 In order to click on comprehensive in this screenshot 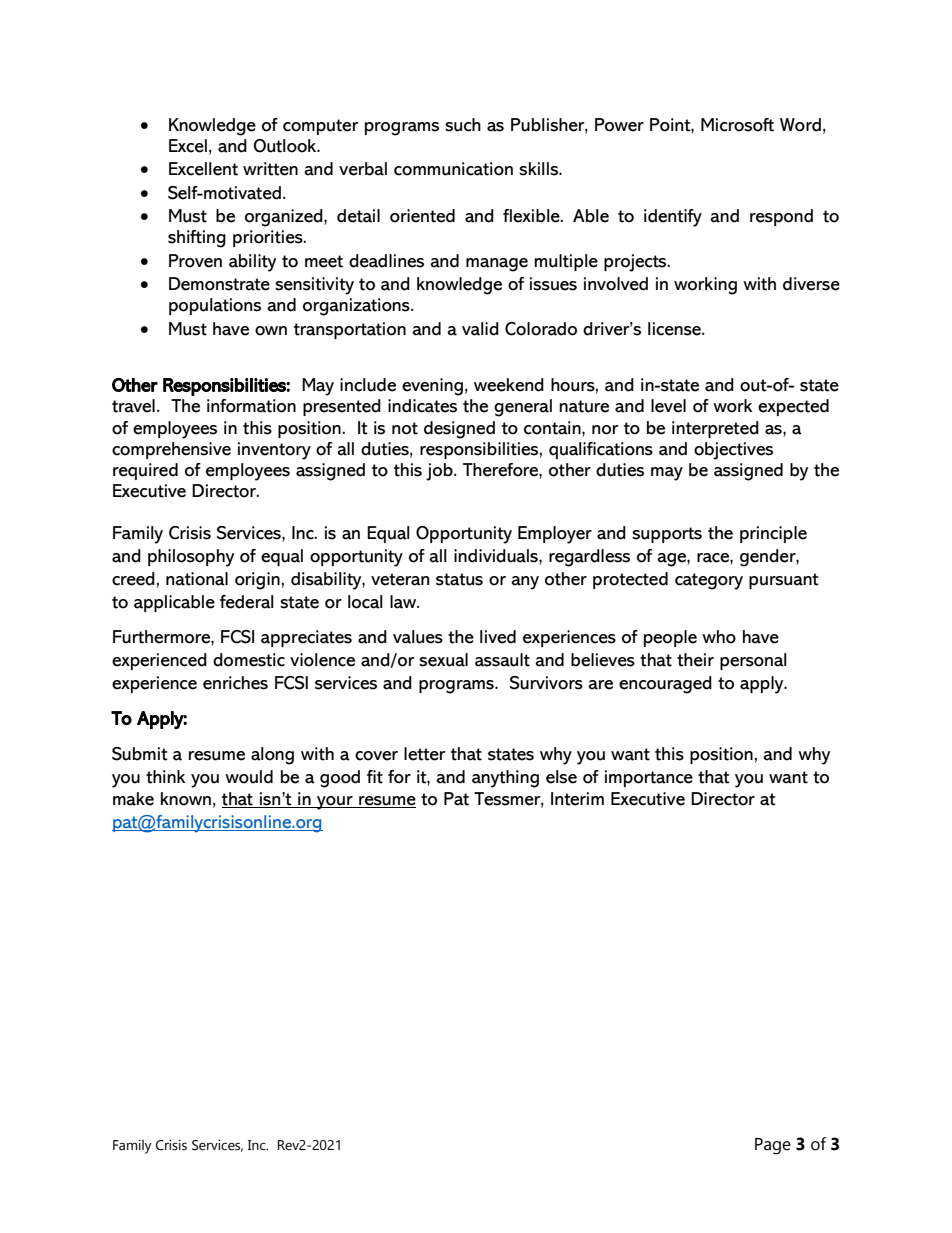, I will do `click(171, 450)`.
